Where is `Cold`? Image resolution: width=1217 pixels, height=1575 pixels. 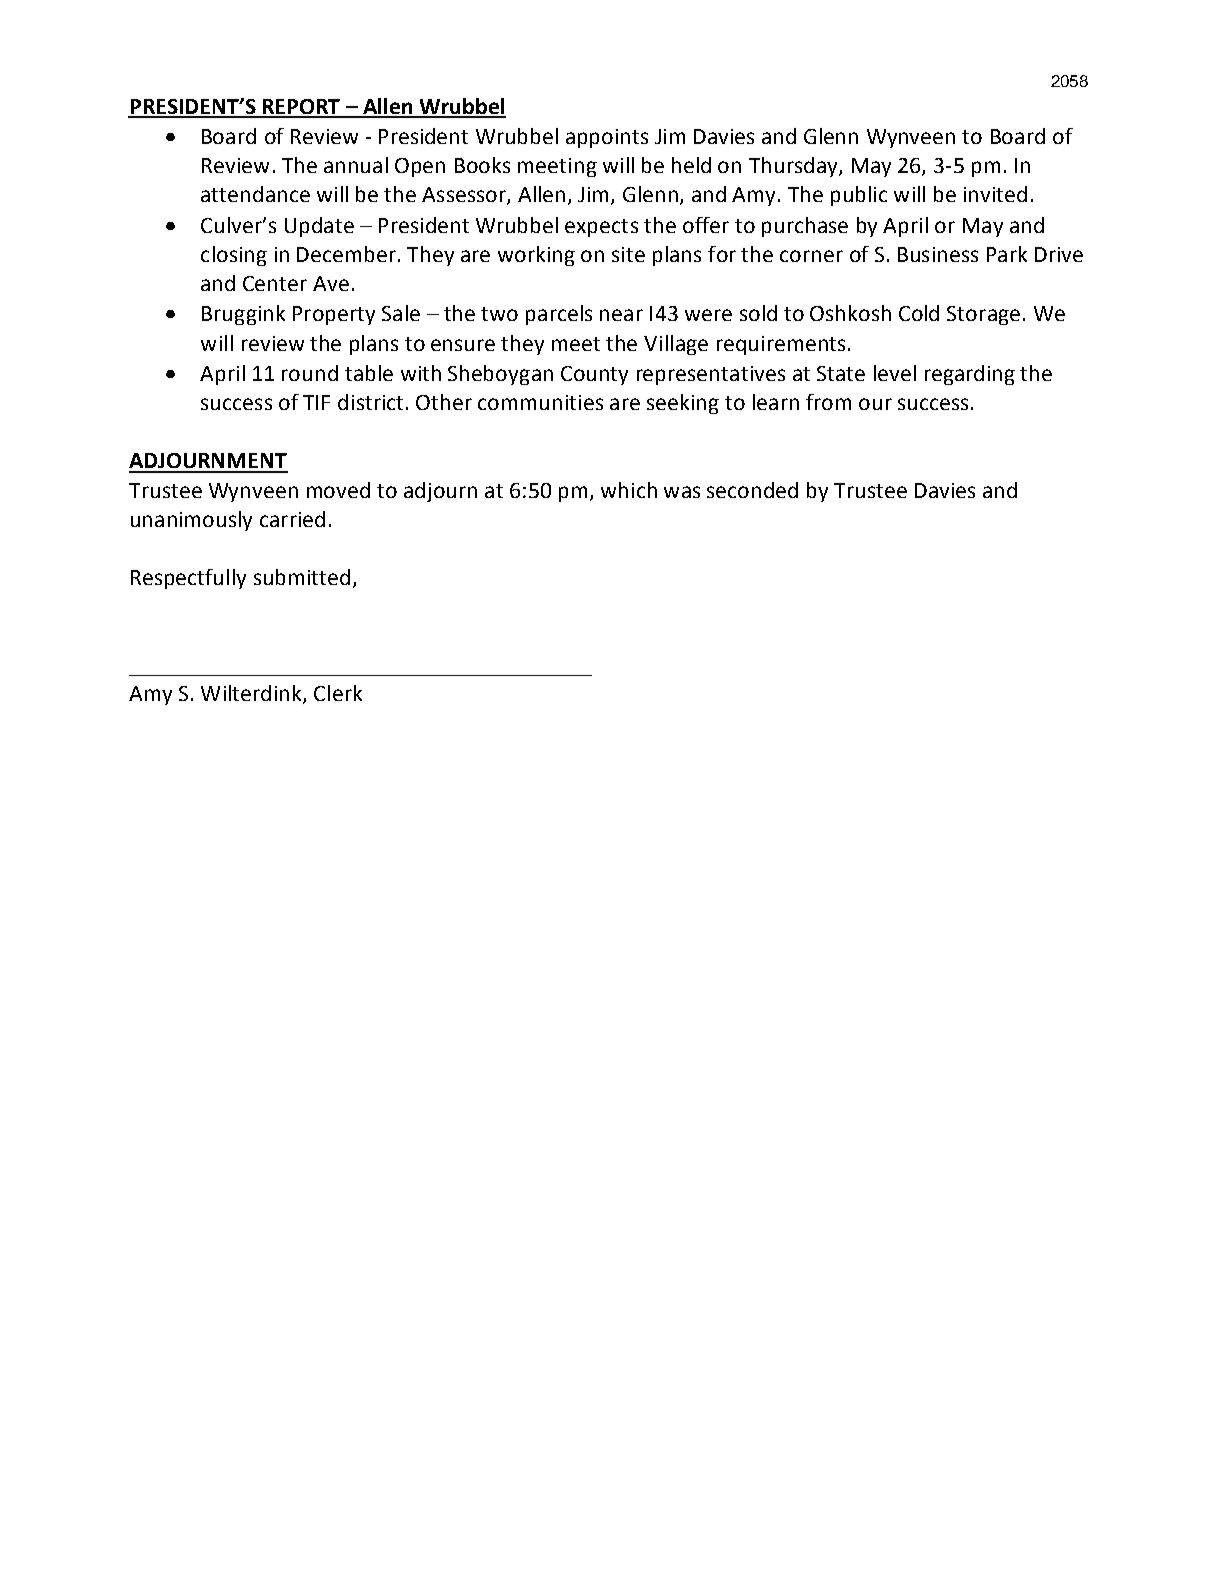 Cold is located at coordinates (919, 313).
